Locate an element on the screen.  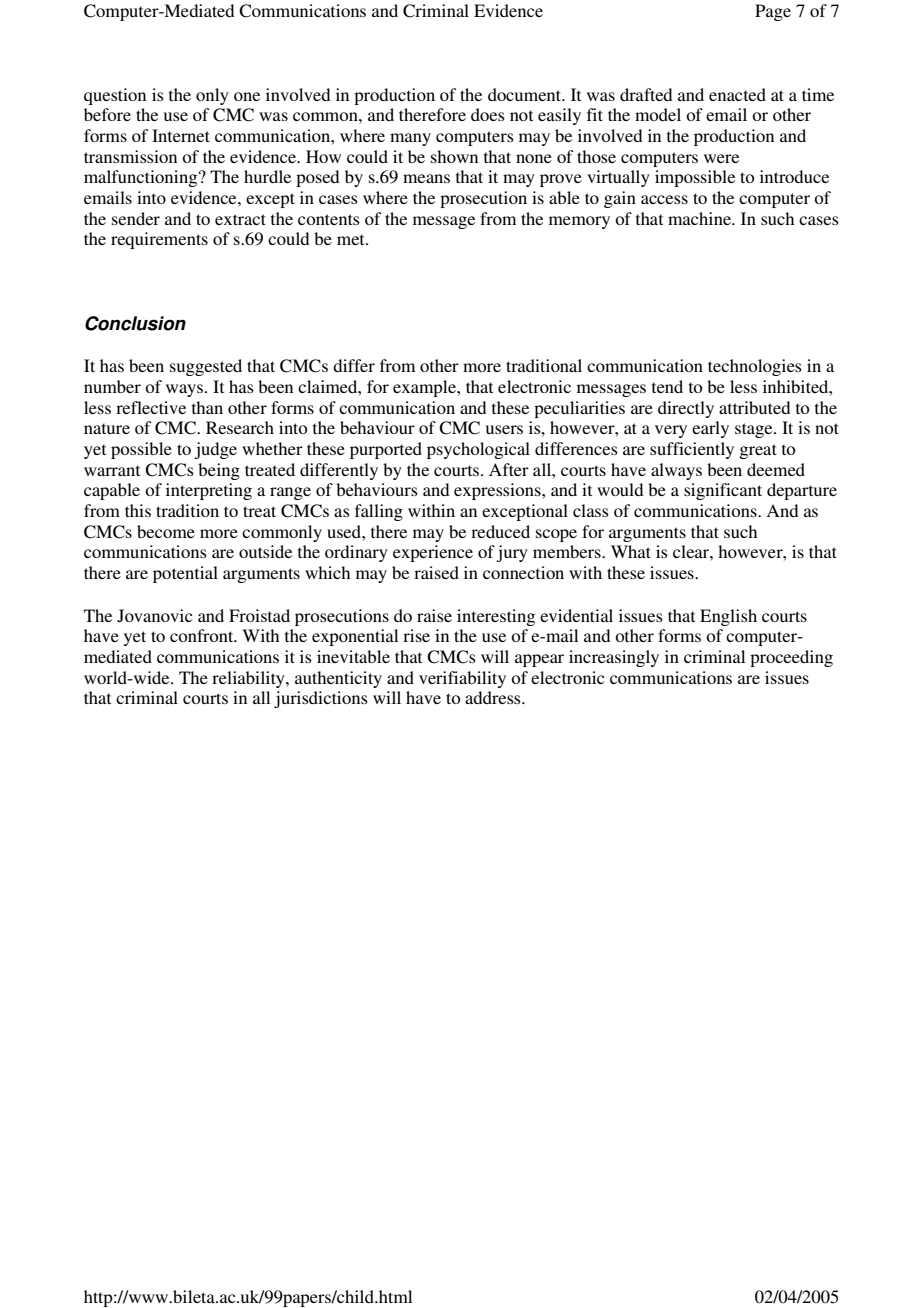
suggested is located at coordinates (206, 367).
